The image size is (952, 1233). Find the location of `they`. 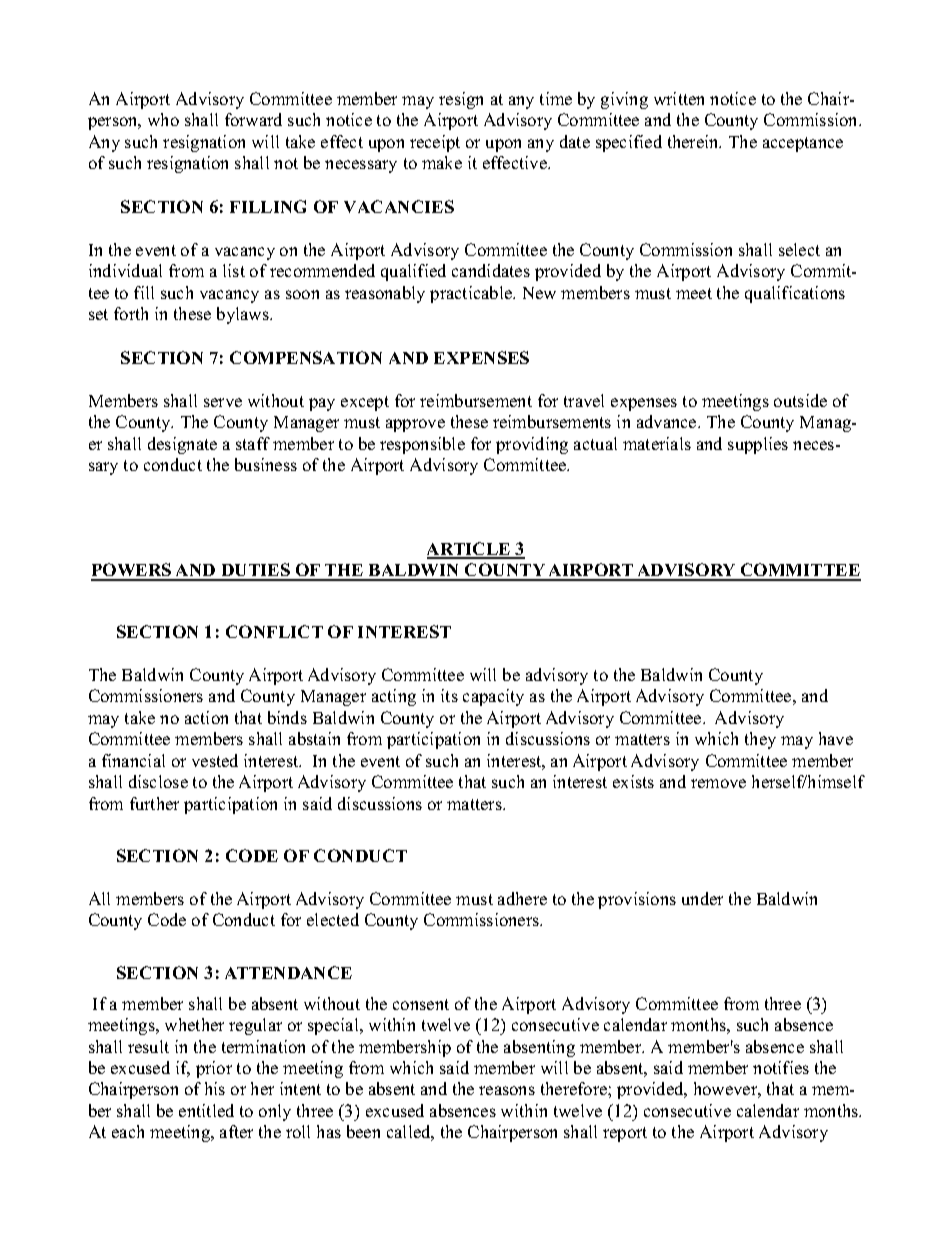

they is located at coordinates (760, 740).
